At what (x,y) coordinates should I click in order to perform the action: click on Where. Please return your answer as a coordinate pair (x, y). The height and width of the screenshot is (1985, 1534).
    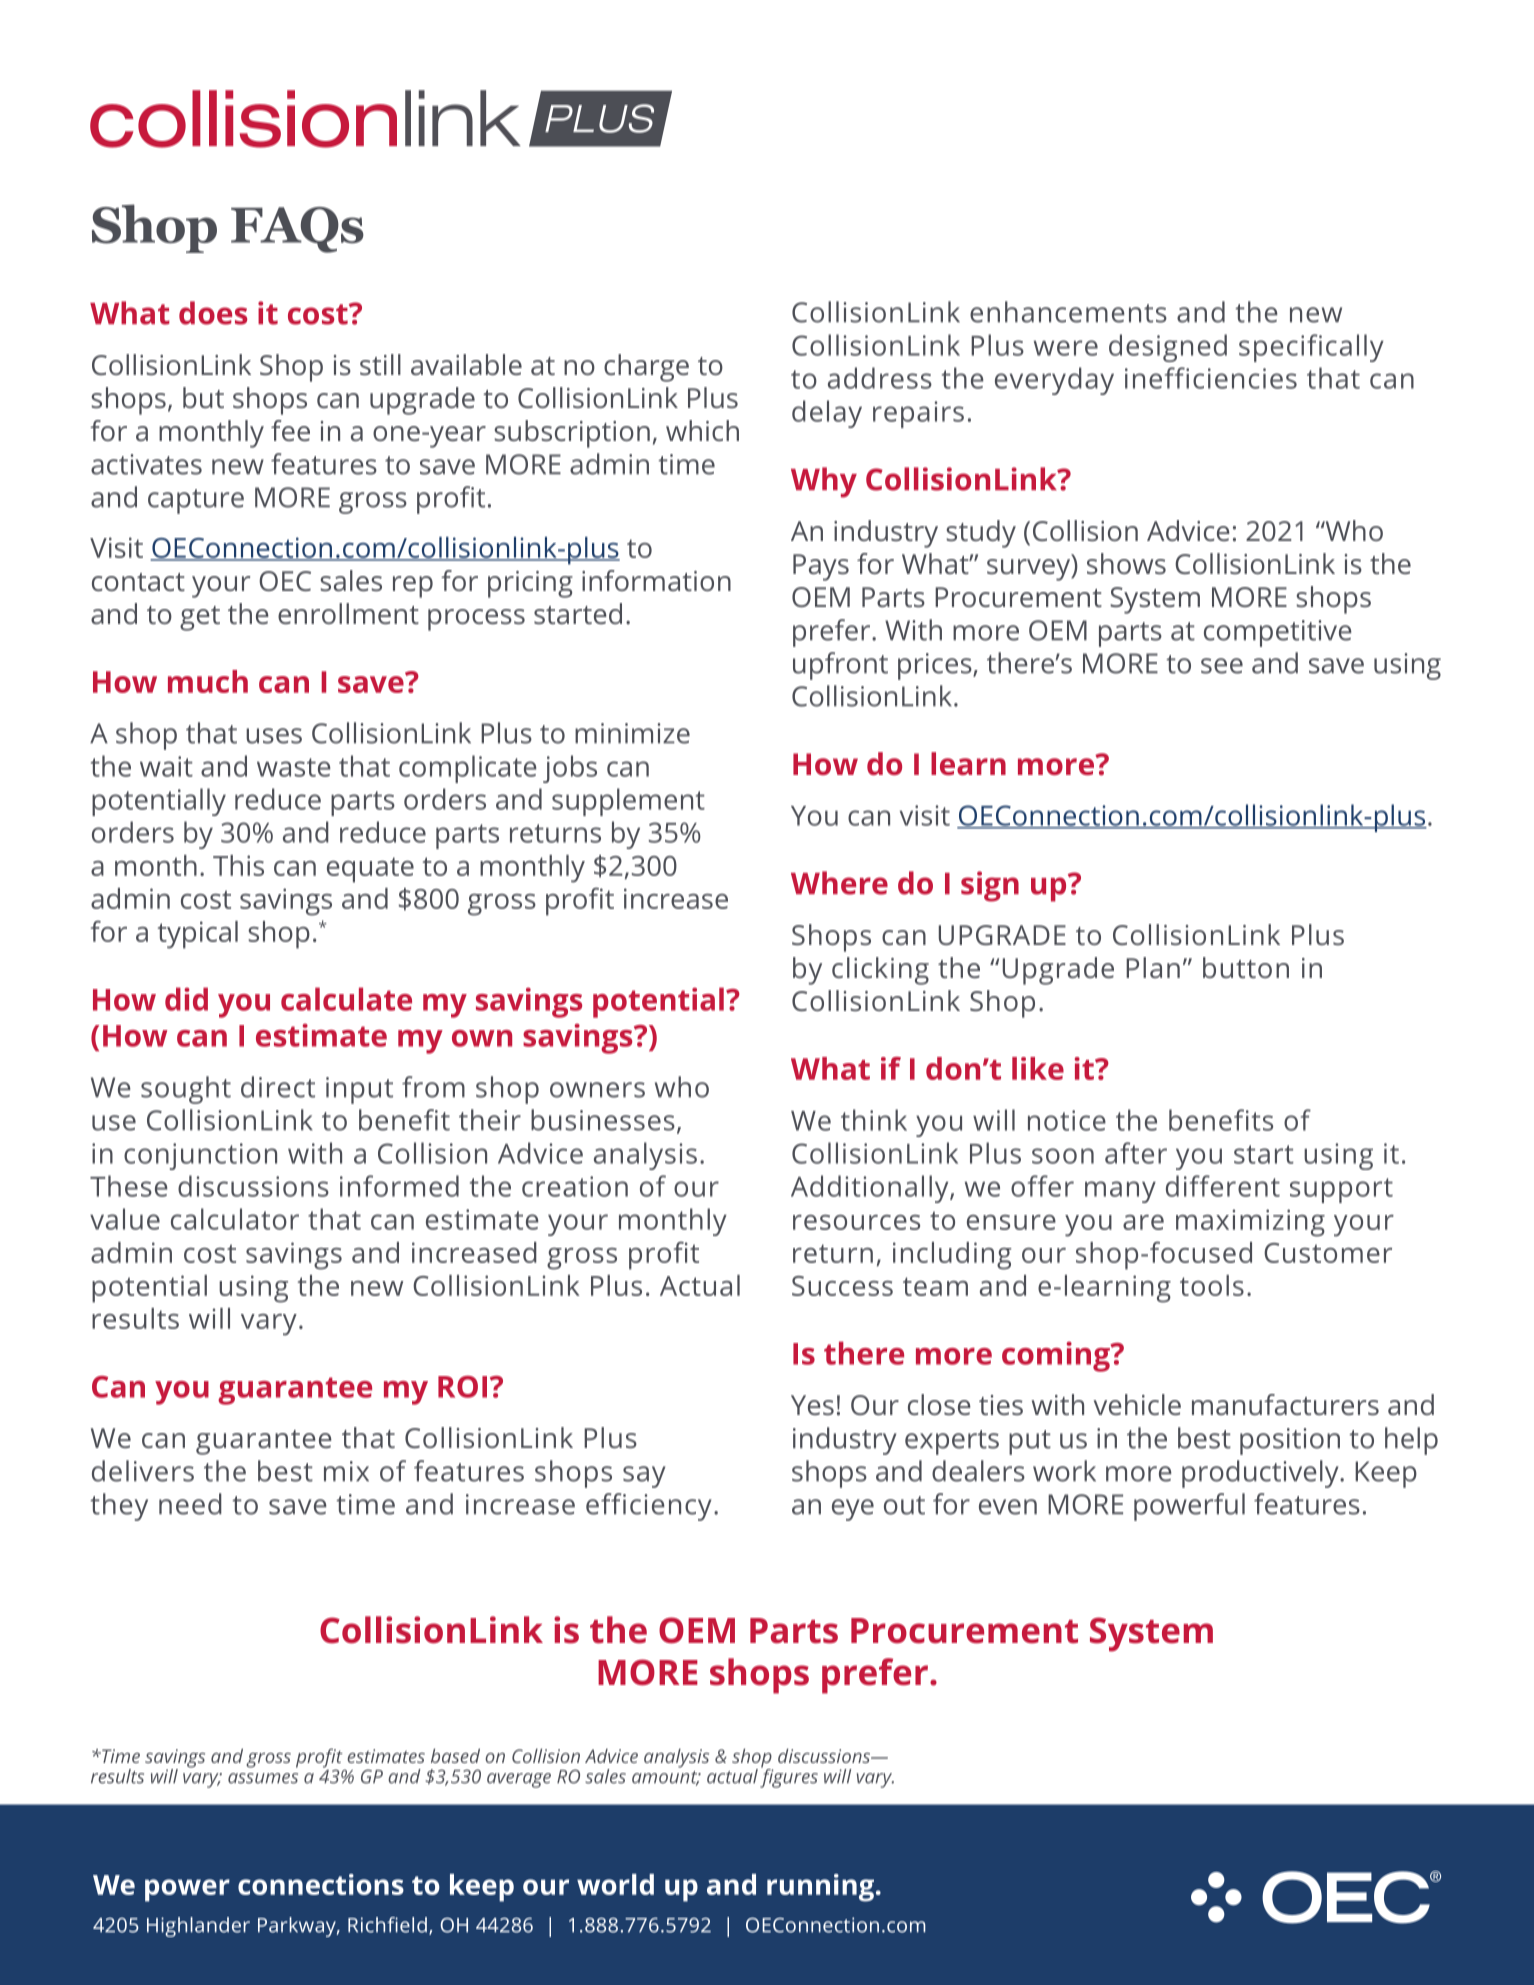
    Looking at the image, I should click on (839, 883).
